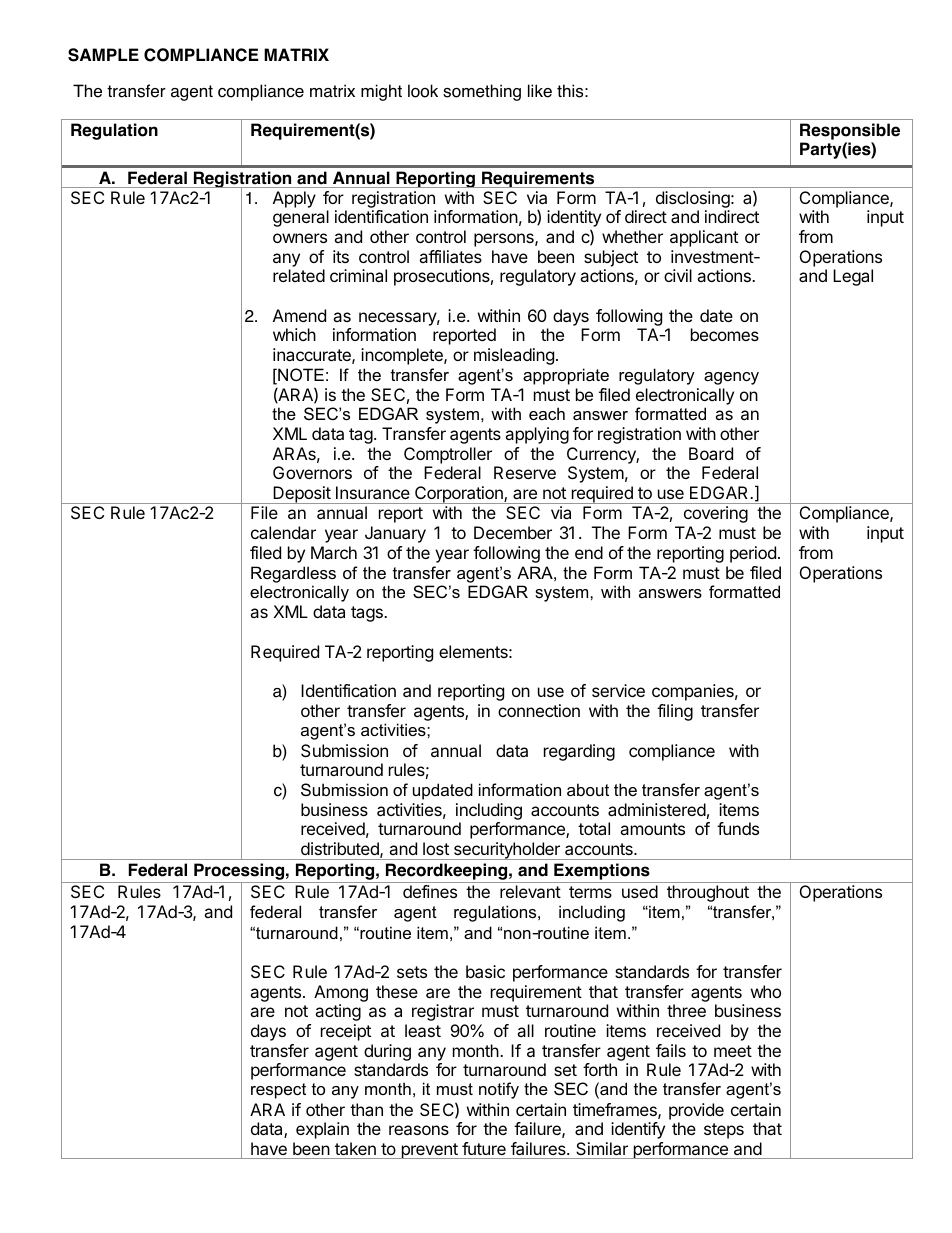  What do you see at coordinates (278, 1091) in the page?
I see `respect` at bounding box center [278, 1091].
